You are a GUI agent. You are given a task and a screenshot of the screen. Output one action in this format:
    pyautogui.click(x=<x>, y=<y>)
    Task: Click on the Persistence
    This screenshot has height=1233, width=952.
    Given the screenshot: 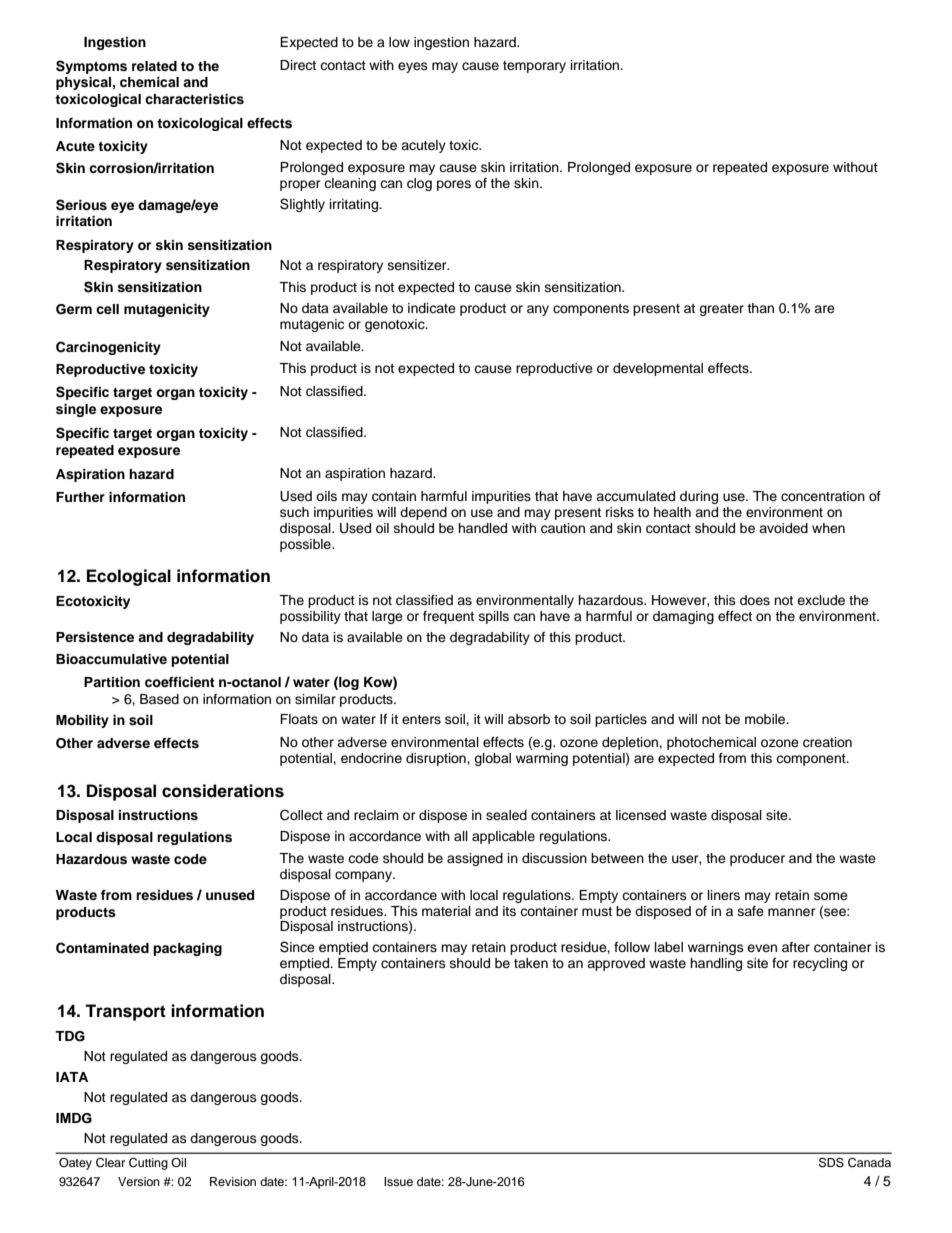 What is the action you would take?
    pyautogui.click(x=95, y=637)
